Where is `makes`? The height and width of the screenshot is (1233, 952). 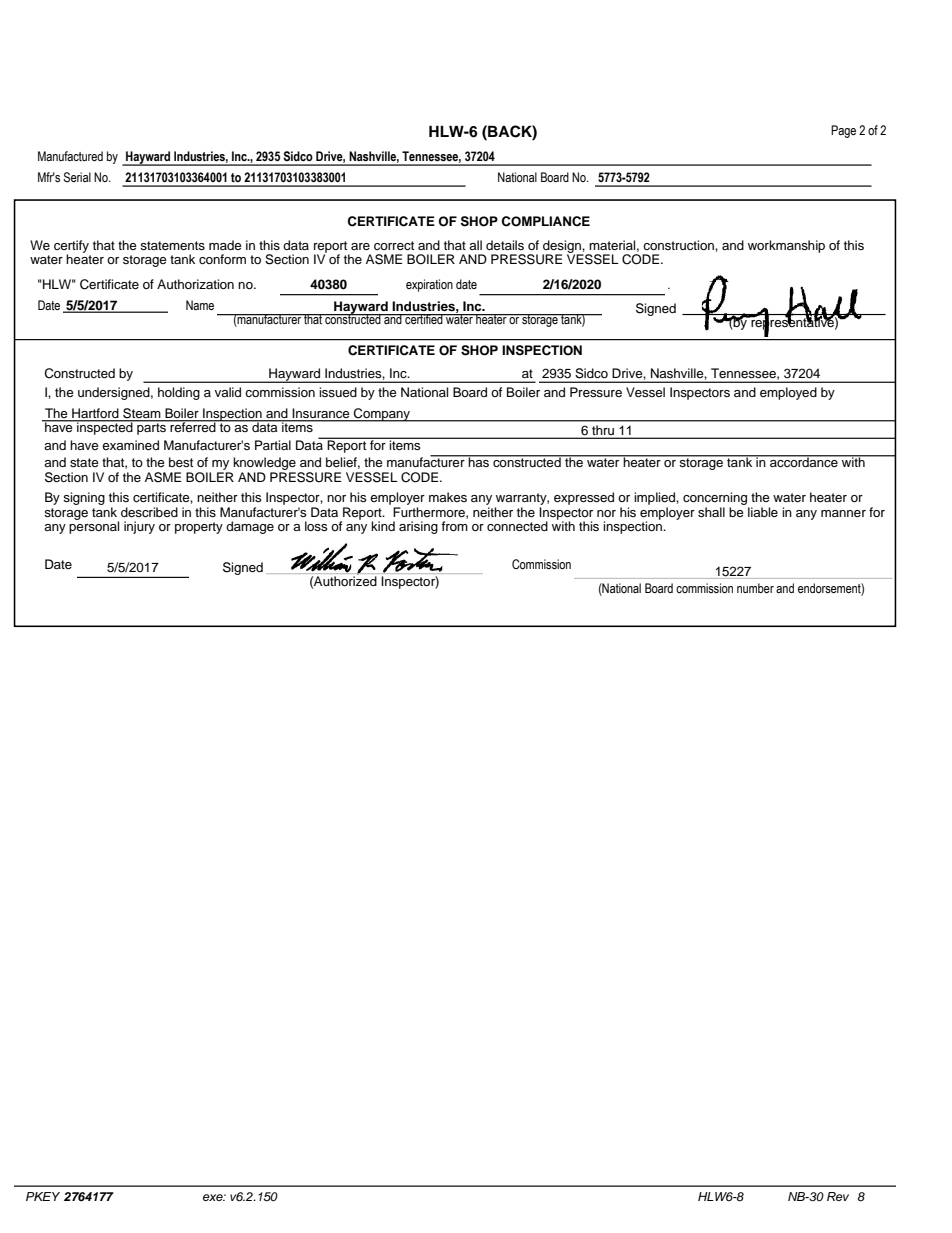
makes is located at coordinates (448, 497).
